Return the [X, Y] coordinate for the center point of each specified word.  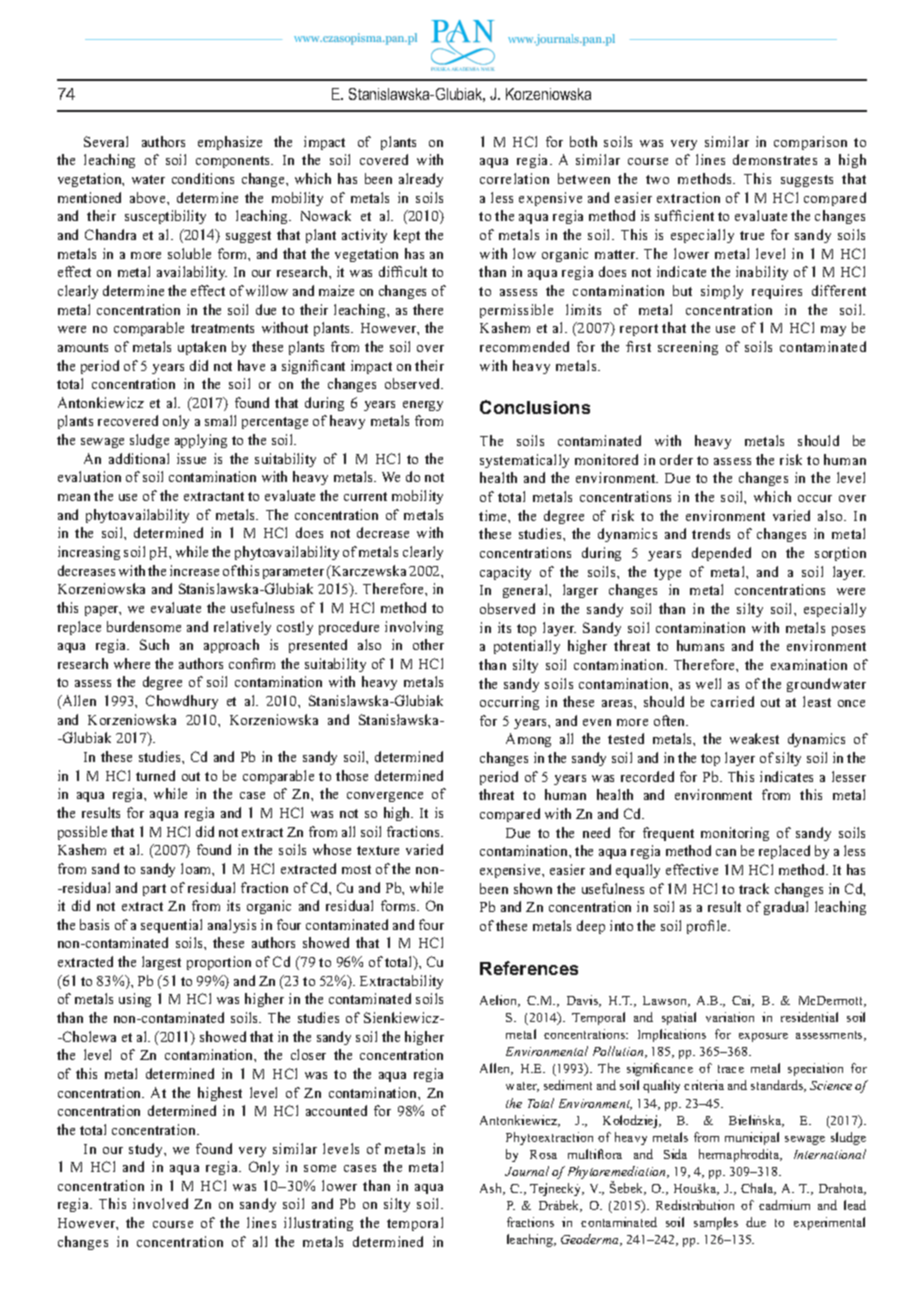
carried [732, 701]
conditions [203, 178]
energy [423, 406]
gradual [786, 908]
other [428, 644]
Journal [527, 1171]
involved [160, 1203]
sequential [171, 926]
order [676, 459]
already [421, 180]
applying [201, 441]
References [529, 968]
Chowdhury [182, 702]
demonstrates [775, 159]
